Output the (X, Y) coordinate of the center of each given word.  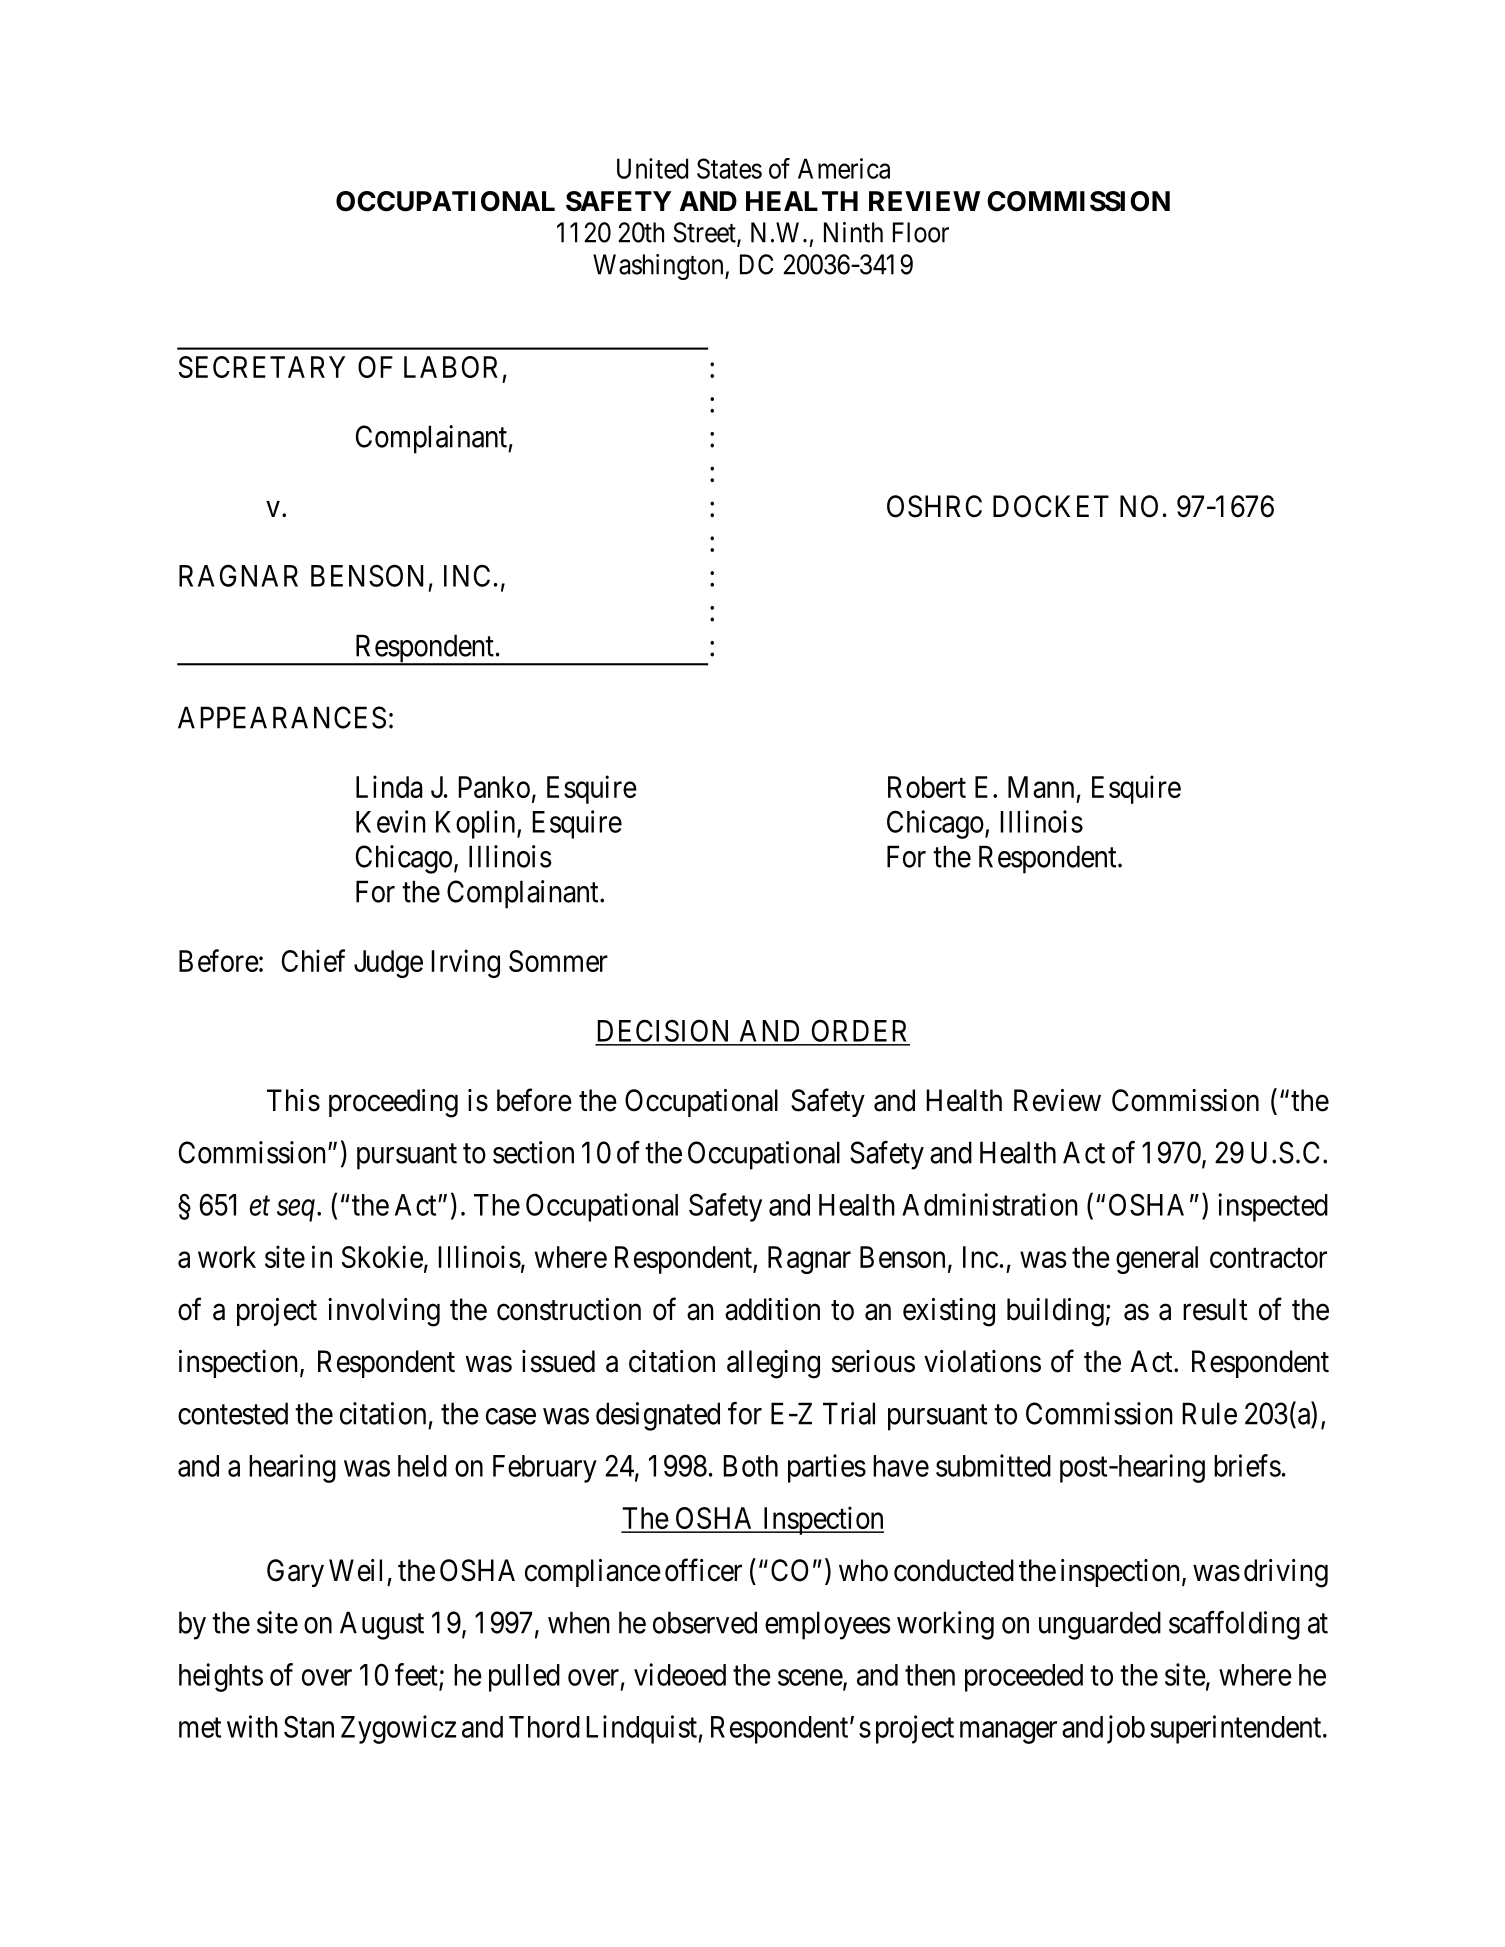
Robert (927, 787)
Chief (313, 960)
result (1215, 1309)
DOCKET (1051, 506)
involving (384, 1312)
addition (772, 1309)
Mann (1041, 787)
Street (705, 233)
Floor (921, 232)
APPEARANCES (282, 717)
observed (705, 1622)
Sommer (558, 961)
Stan (309, 1726)
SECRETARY (262, 367)
